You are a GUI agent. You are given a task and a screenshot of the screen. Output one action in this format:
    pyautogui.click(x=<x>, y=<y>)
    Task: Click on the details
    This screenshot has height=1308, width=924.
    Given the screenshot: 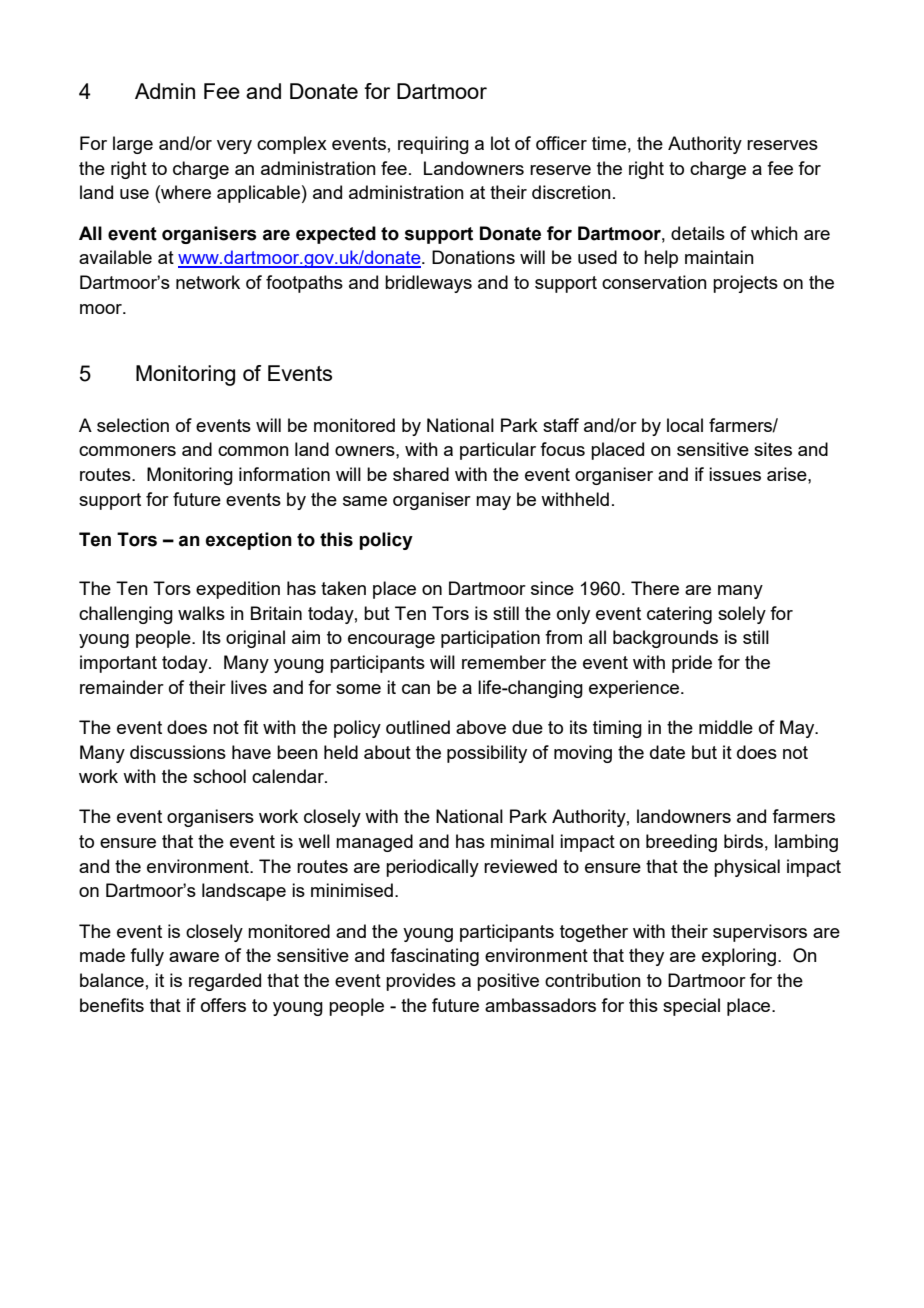 What is the action you would take?
    pyautogui.click(x=698, y=233)
